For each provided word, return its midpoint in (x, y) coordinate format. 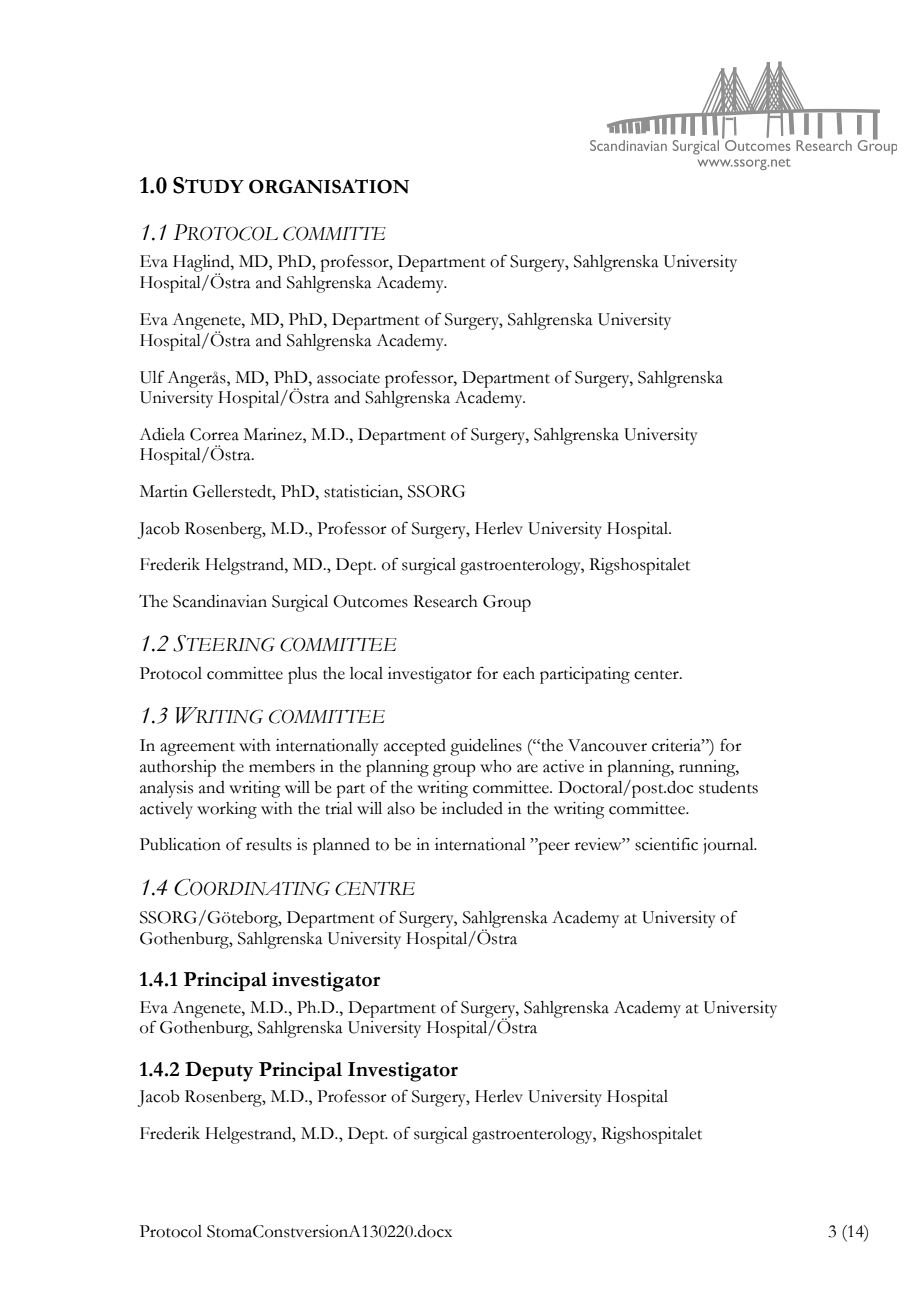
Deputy (219, 1071)
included (472, 808)
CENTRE (375, 888)
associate (348, 377)
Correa (214, 434)
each (519, 673)
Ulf (152, 377)
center (657, 675)
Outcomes (370, 601)
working (227, 810)
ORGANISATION (329, 186)
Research (445, 601)
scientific (666, 844)
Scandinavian (220, 601)
